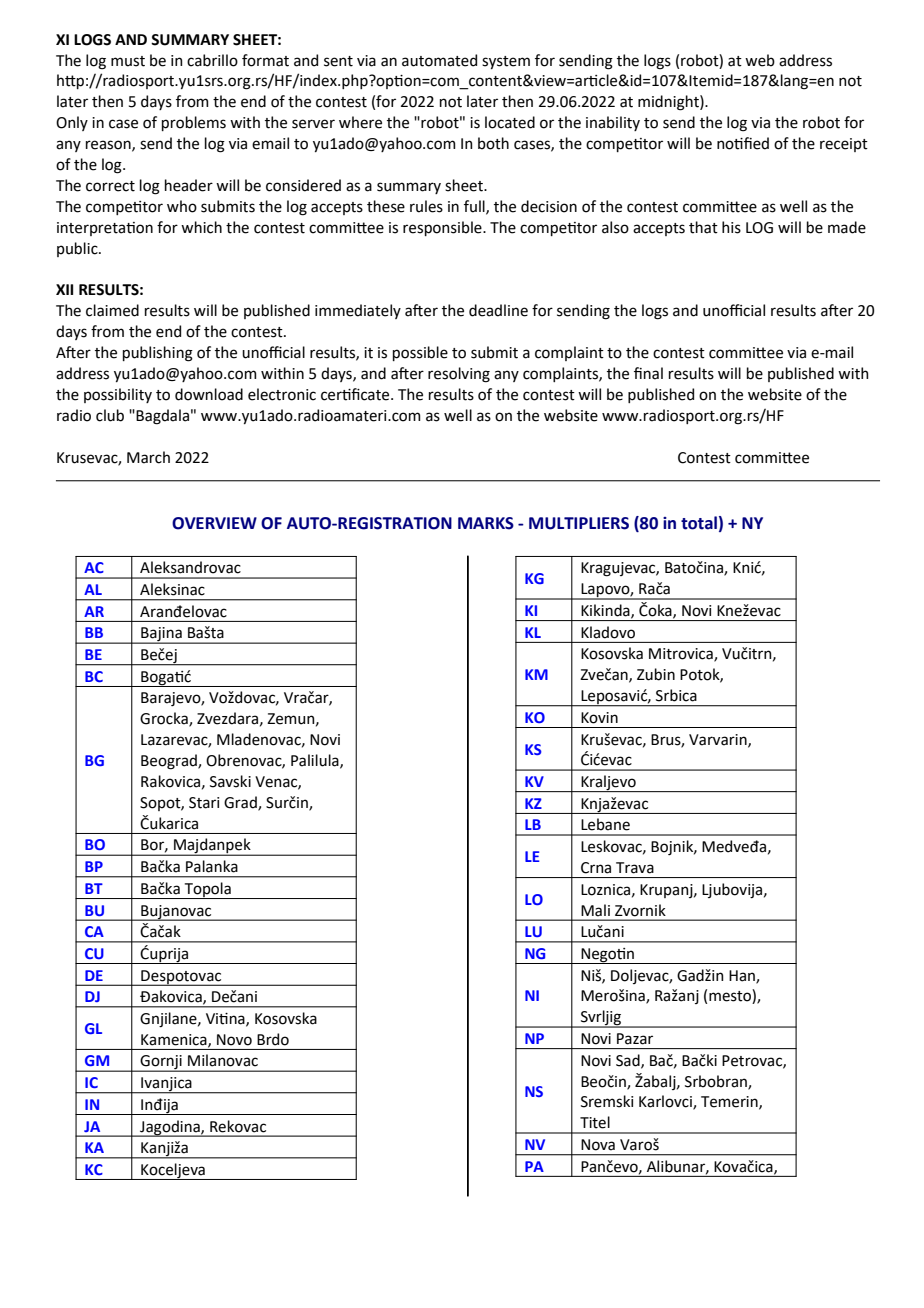 Image resolution: width=924 pixels, height=1308 pixels. What do you see at coordinates (234, 1040) in the screenshot?
I see `Novo` at bounding box center [234, 1040].
